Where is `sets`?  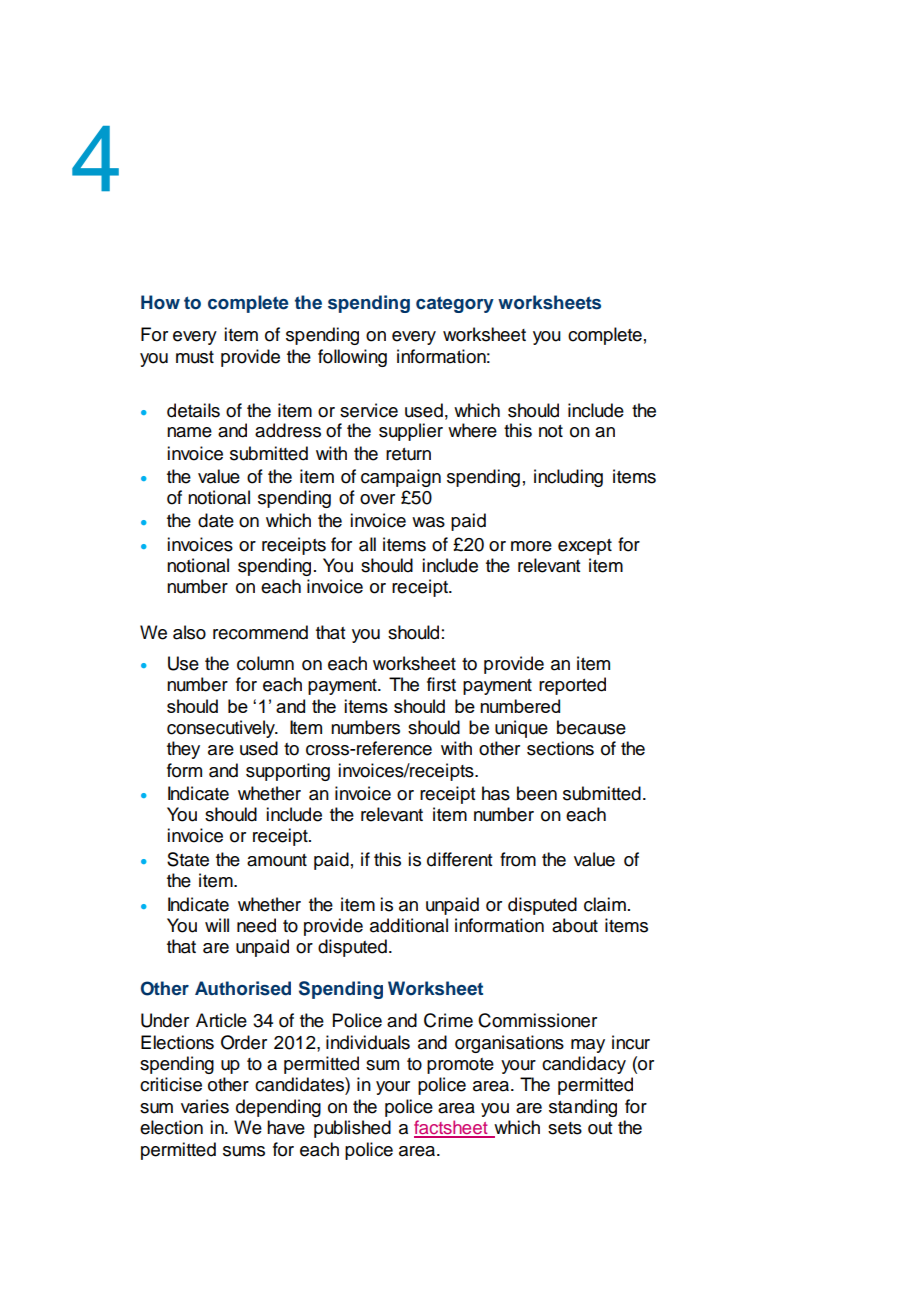 sets is located at coordinates (565, 1128).
